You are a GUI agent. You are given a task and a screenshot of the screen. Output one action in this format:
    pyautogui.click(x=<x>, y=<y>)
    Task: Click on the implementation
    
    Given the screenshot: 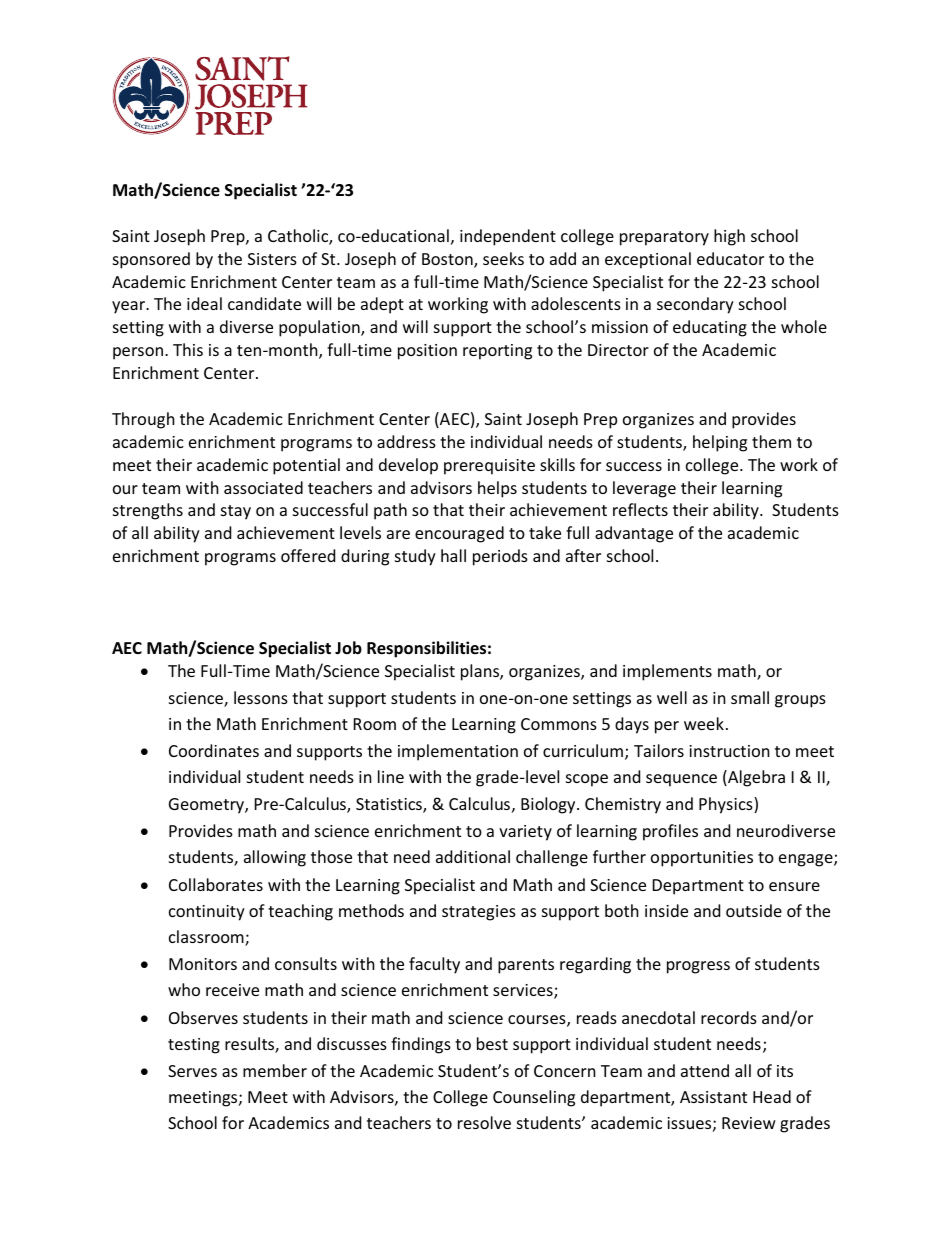 What is the action you would take?
    pyautogui.click(x=458, y=752)
